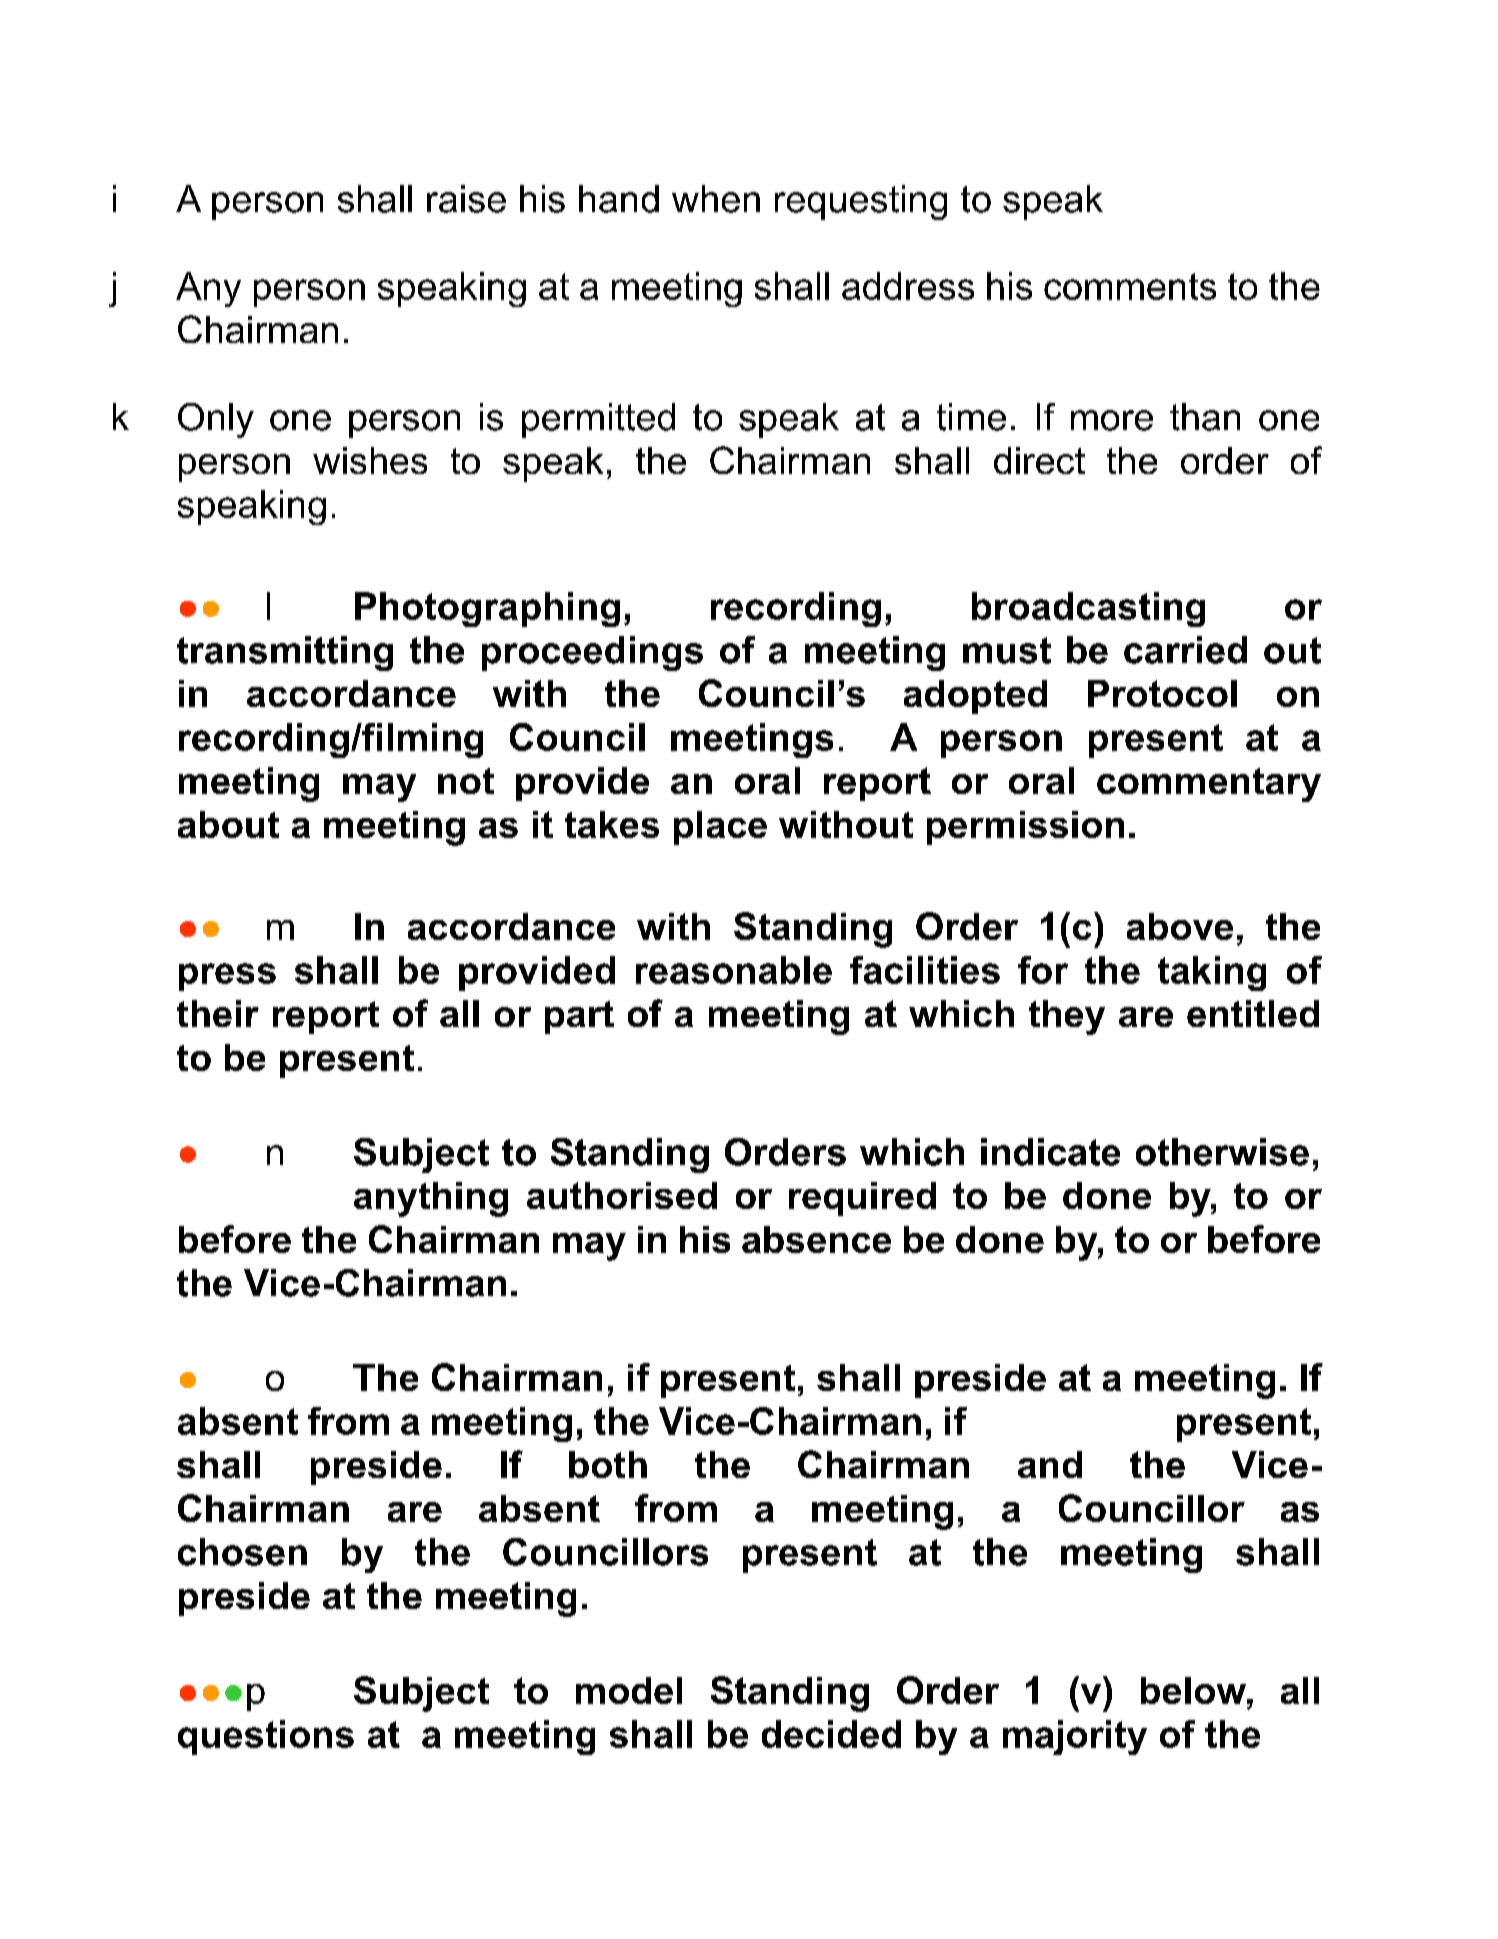 This screenshot has width=1498, height=1939. Describe the element at coordinates (266, 1737) in the screenshot. I see `questions` at that location.
